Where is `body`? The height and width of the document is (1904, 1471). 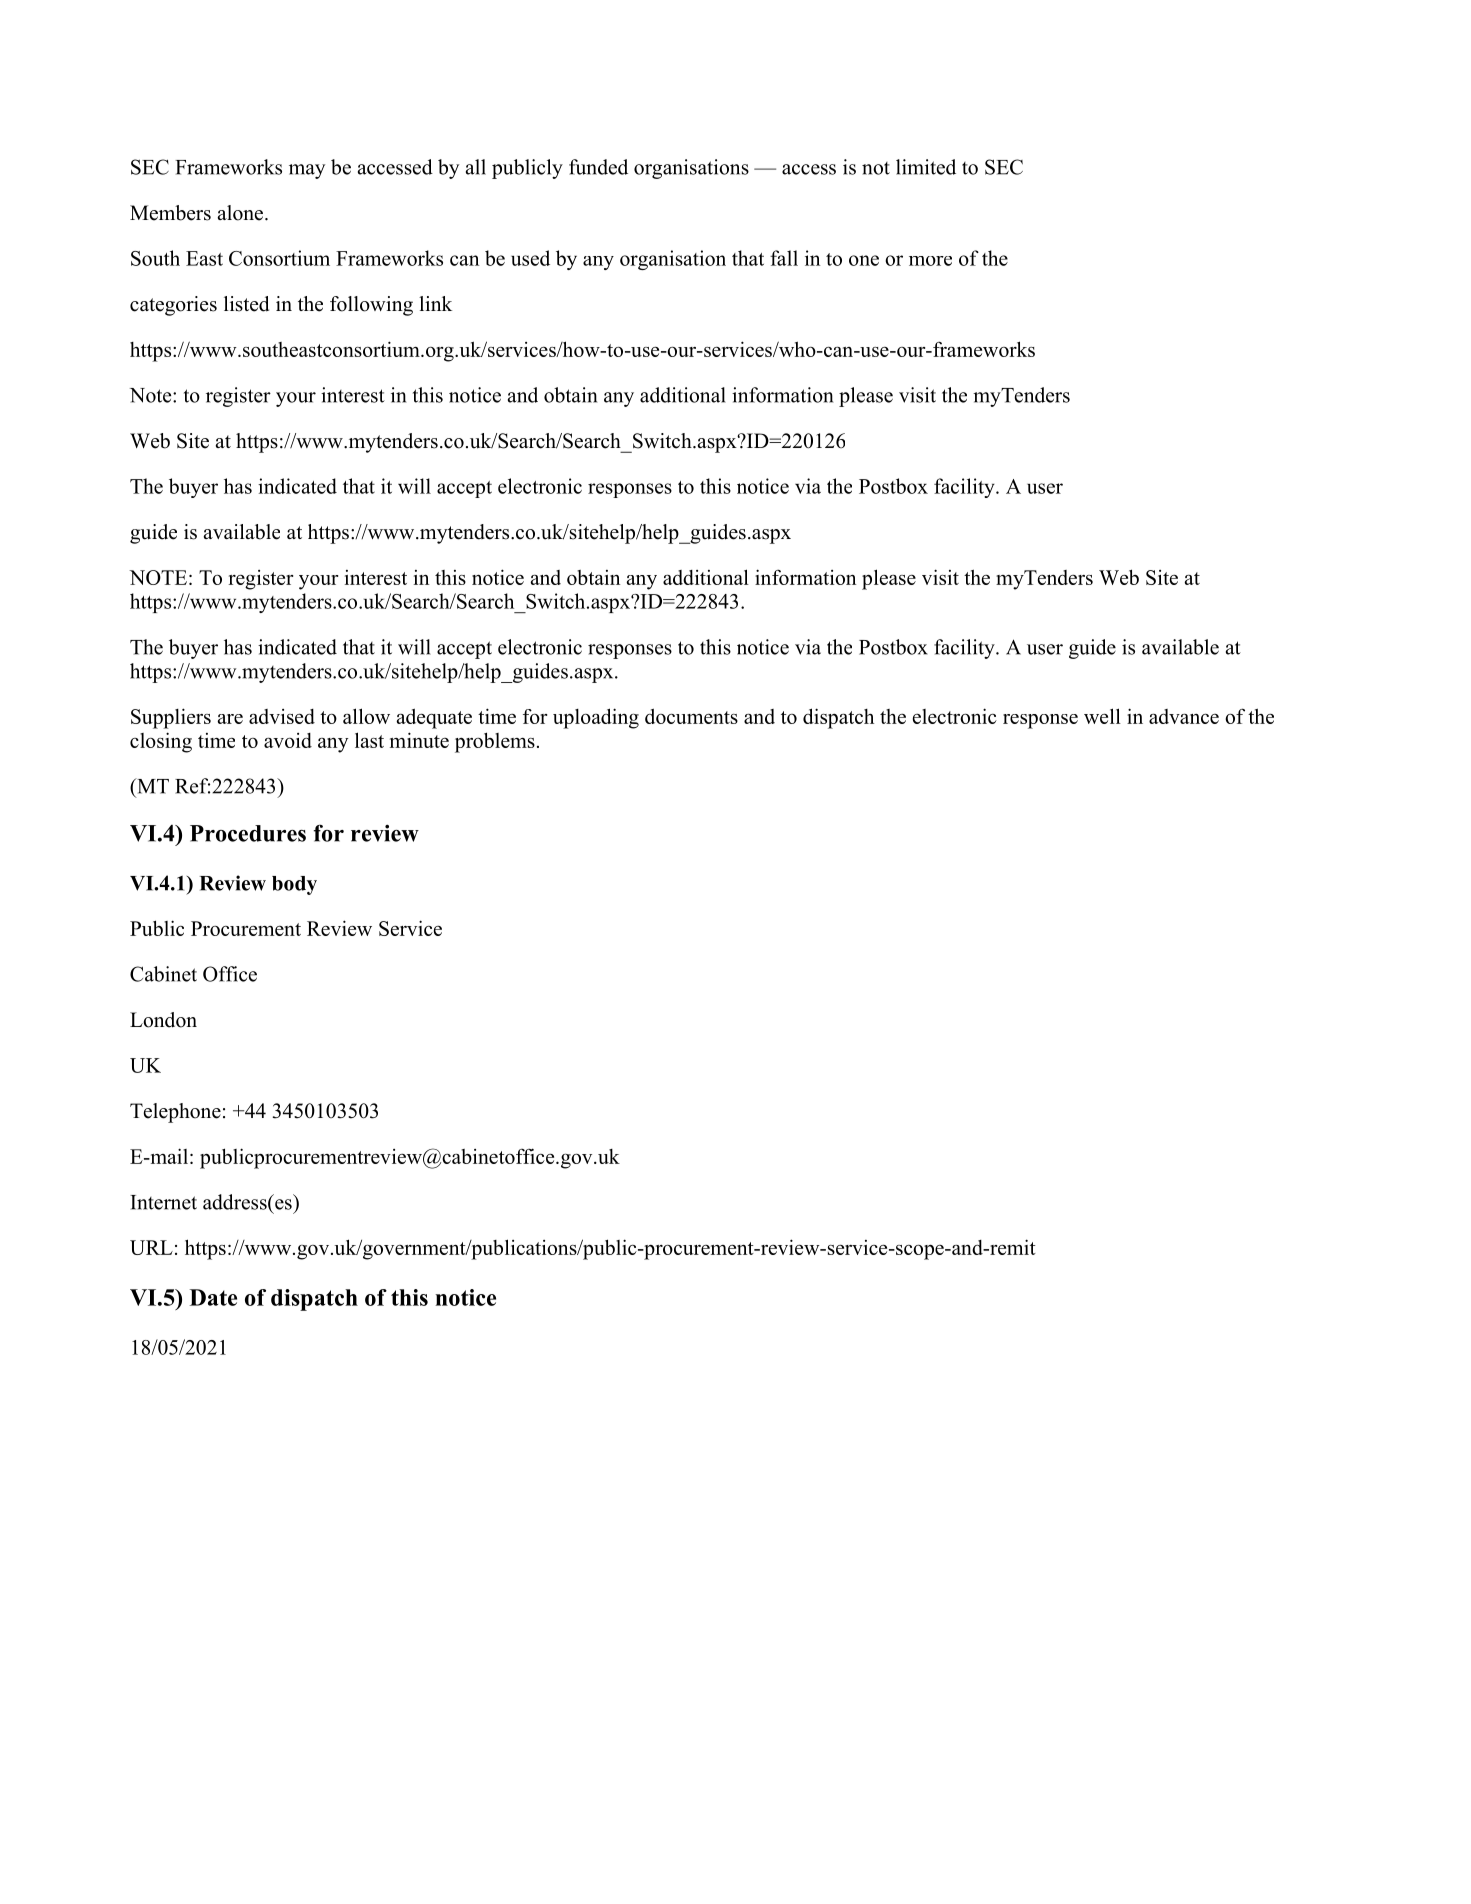
body is located at coordinates (294, 885).
